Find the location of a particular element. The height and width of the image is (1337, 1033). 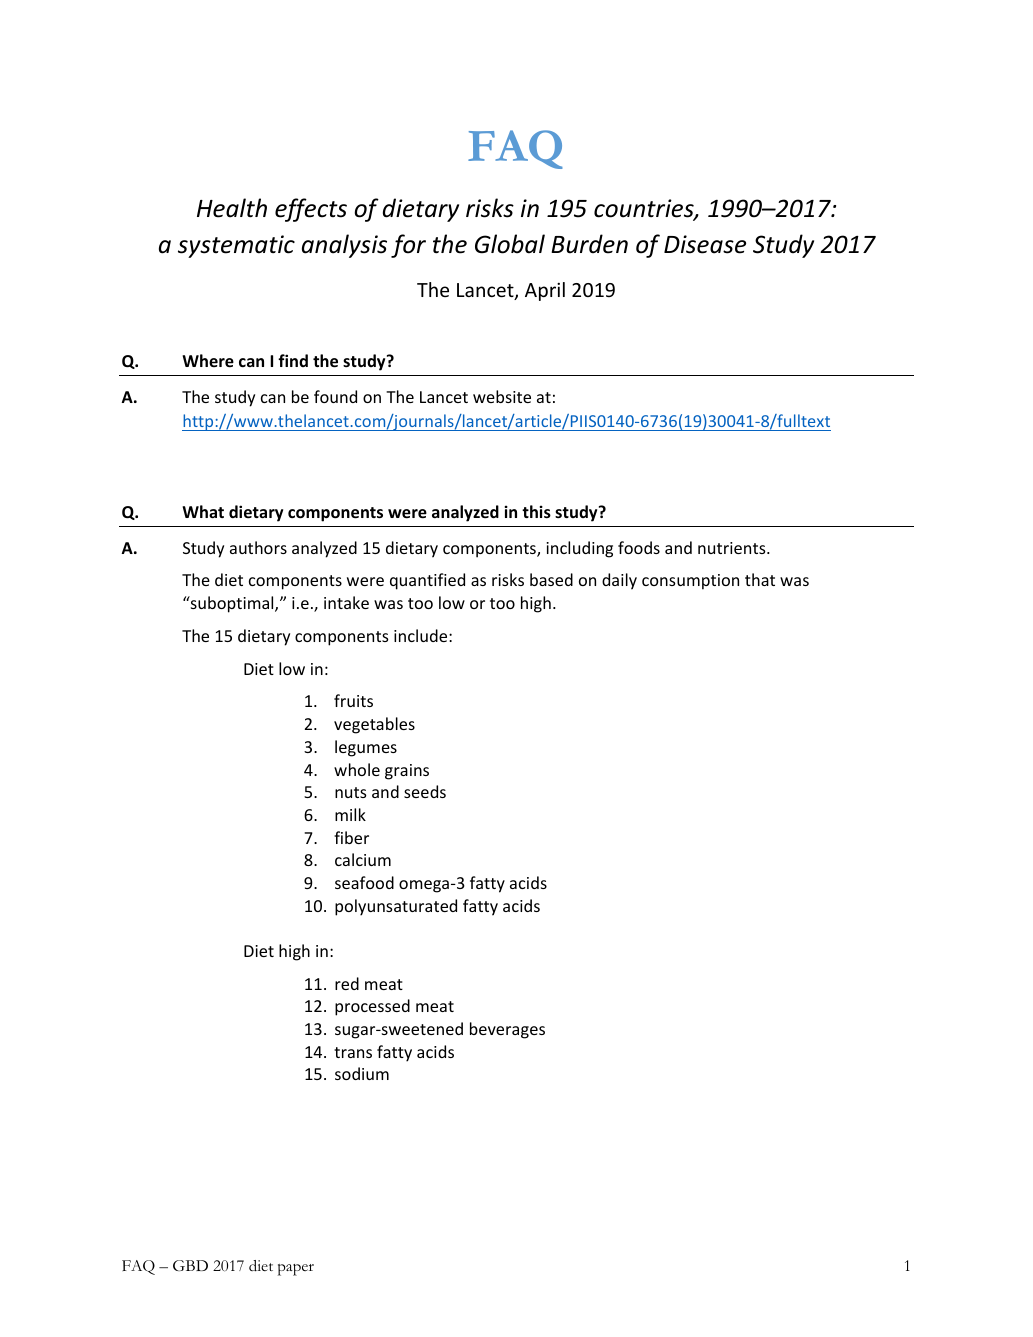

website is located at coordinates (502, 396).
